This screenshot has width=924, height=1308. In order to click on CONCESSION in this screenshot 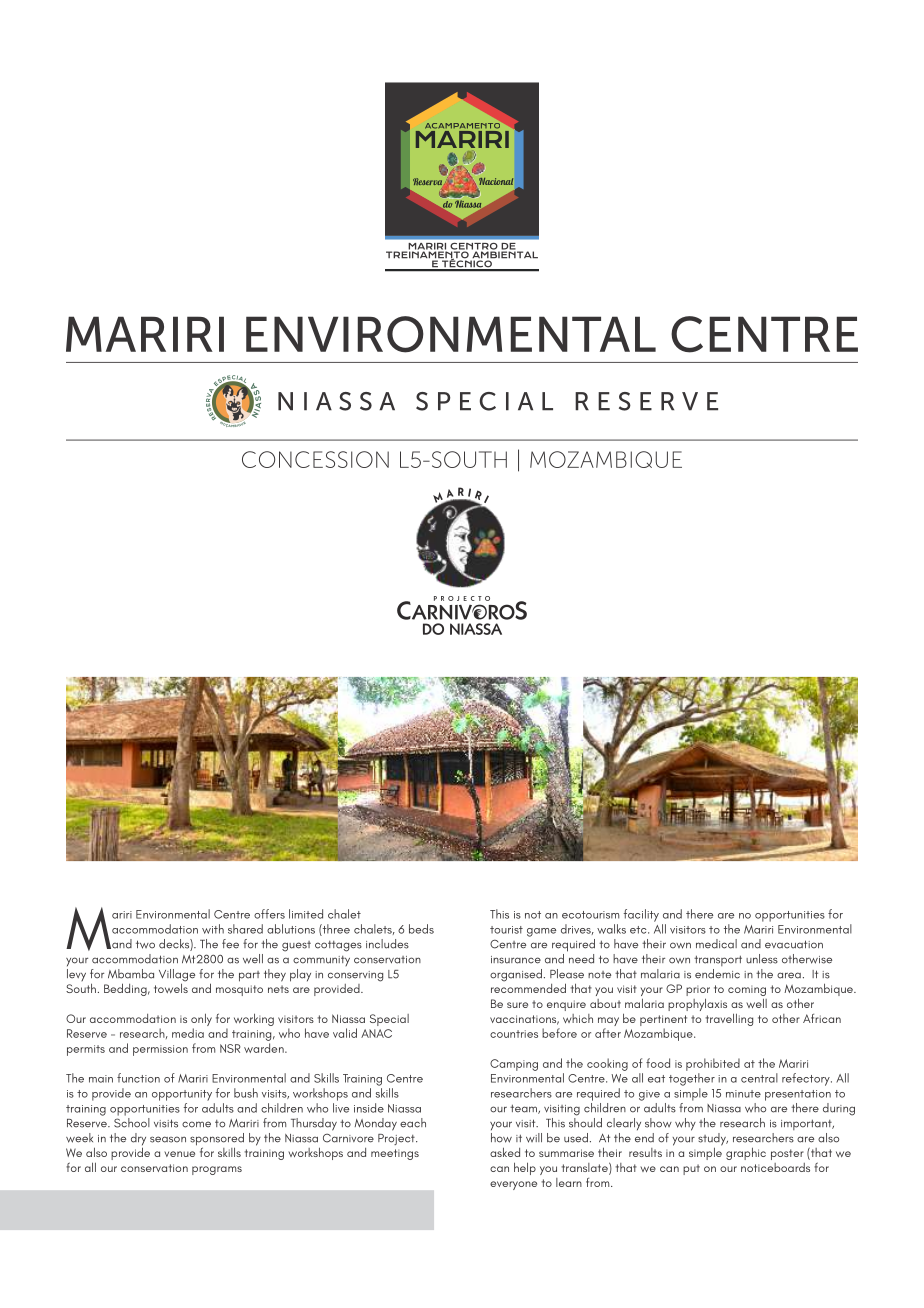, I will do `click(315, 459)`.
